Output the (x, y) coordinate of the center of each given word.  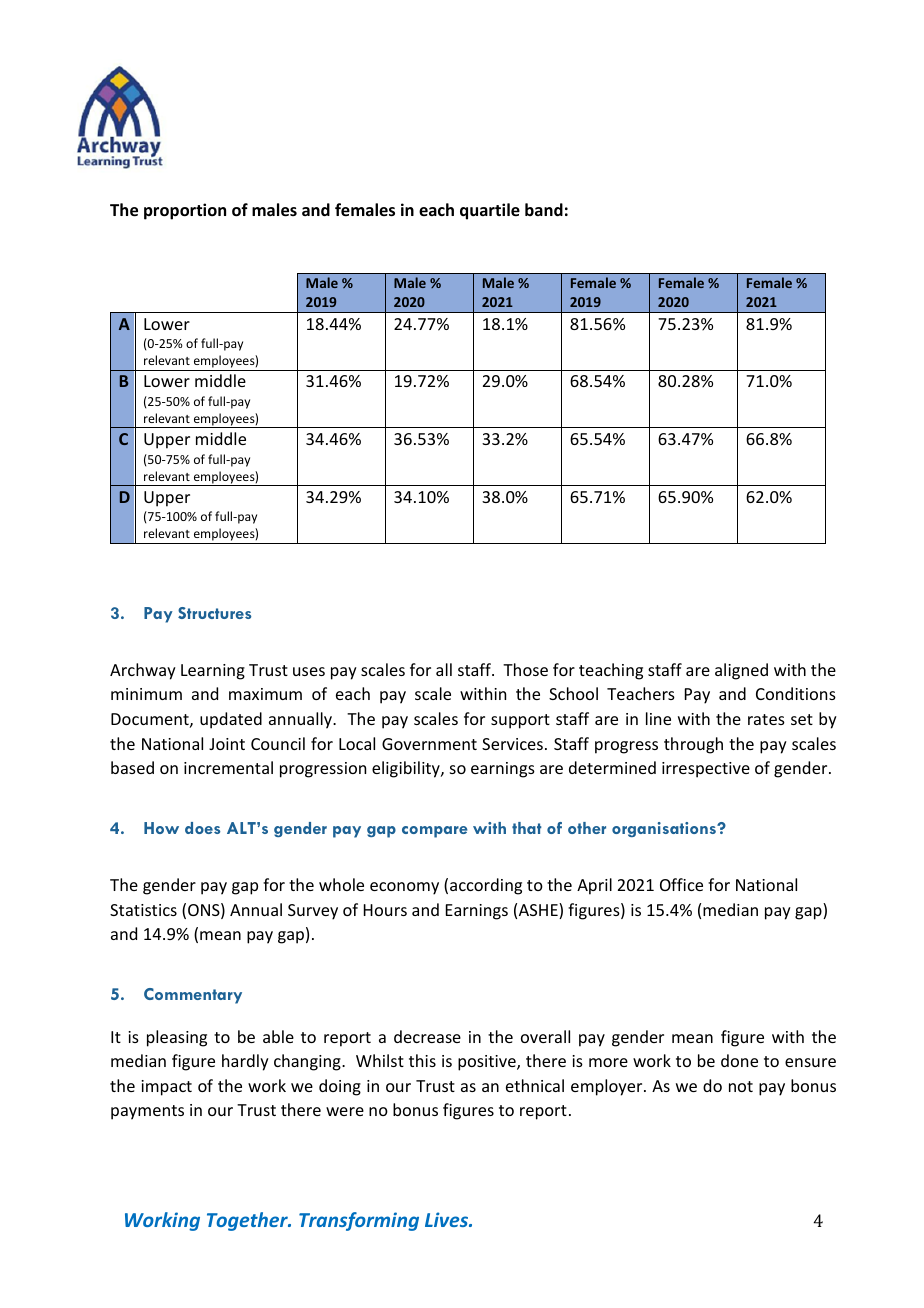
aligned (741, 671)
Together (248, 1221)
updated (231, 720)
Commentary (193, 996)
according (486, 886)
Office (681, 884)
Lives (448, 1219)
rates (766, 719)
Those (525, 669)
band (544, 209)
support (520, 721)
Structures (214, 613)
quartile (490, 211)
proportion (185, 211)
